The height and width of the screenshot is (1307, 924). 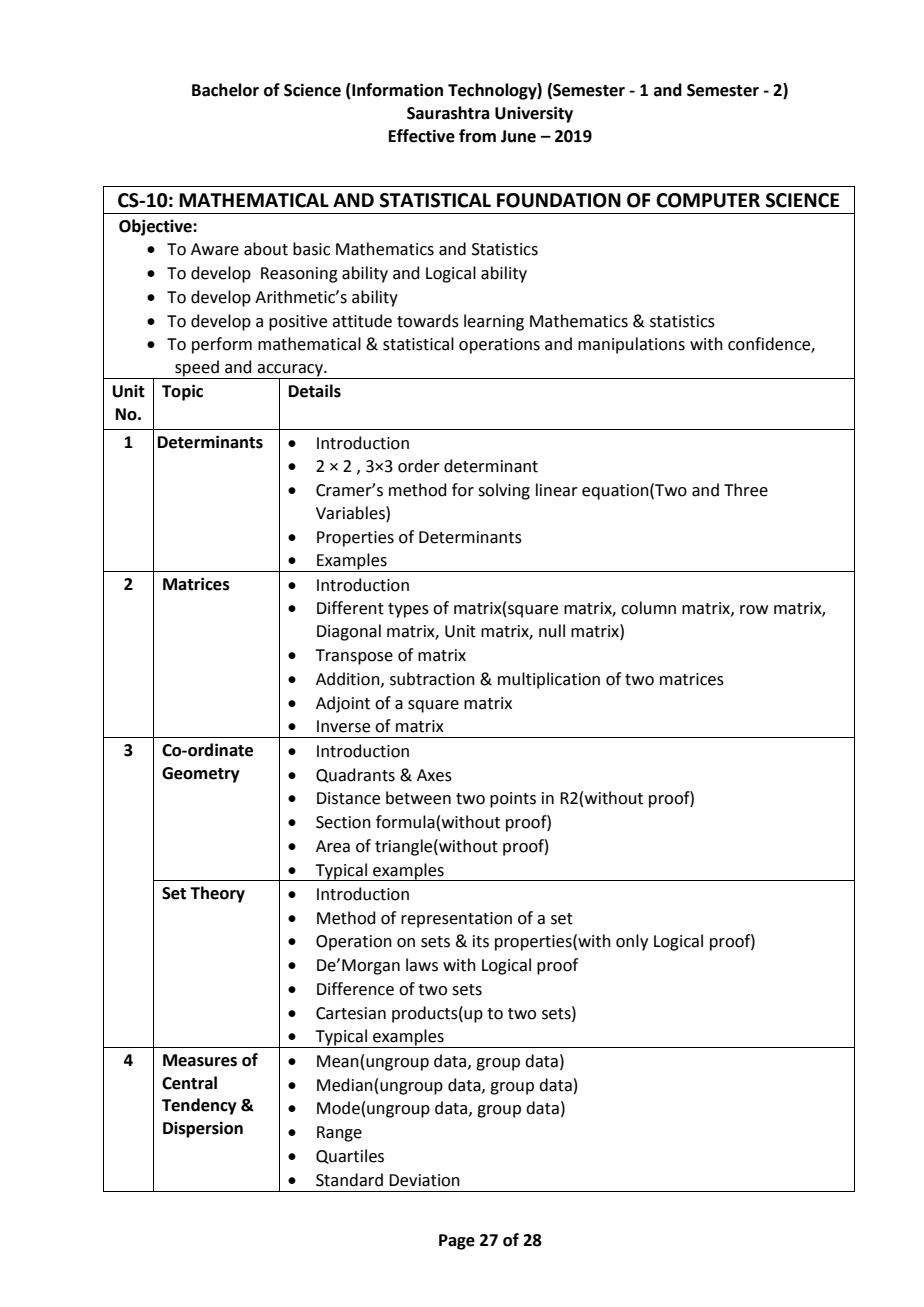 What do you see at coordinates (203, 1129) in the screenshot?
I see `Dispersion` at bounding box center [203, 1129].
